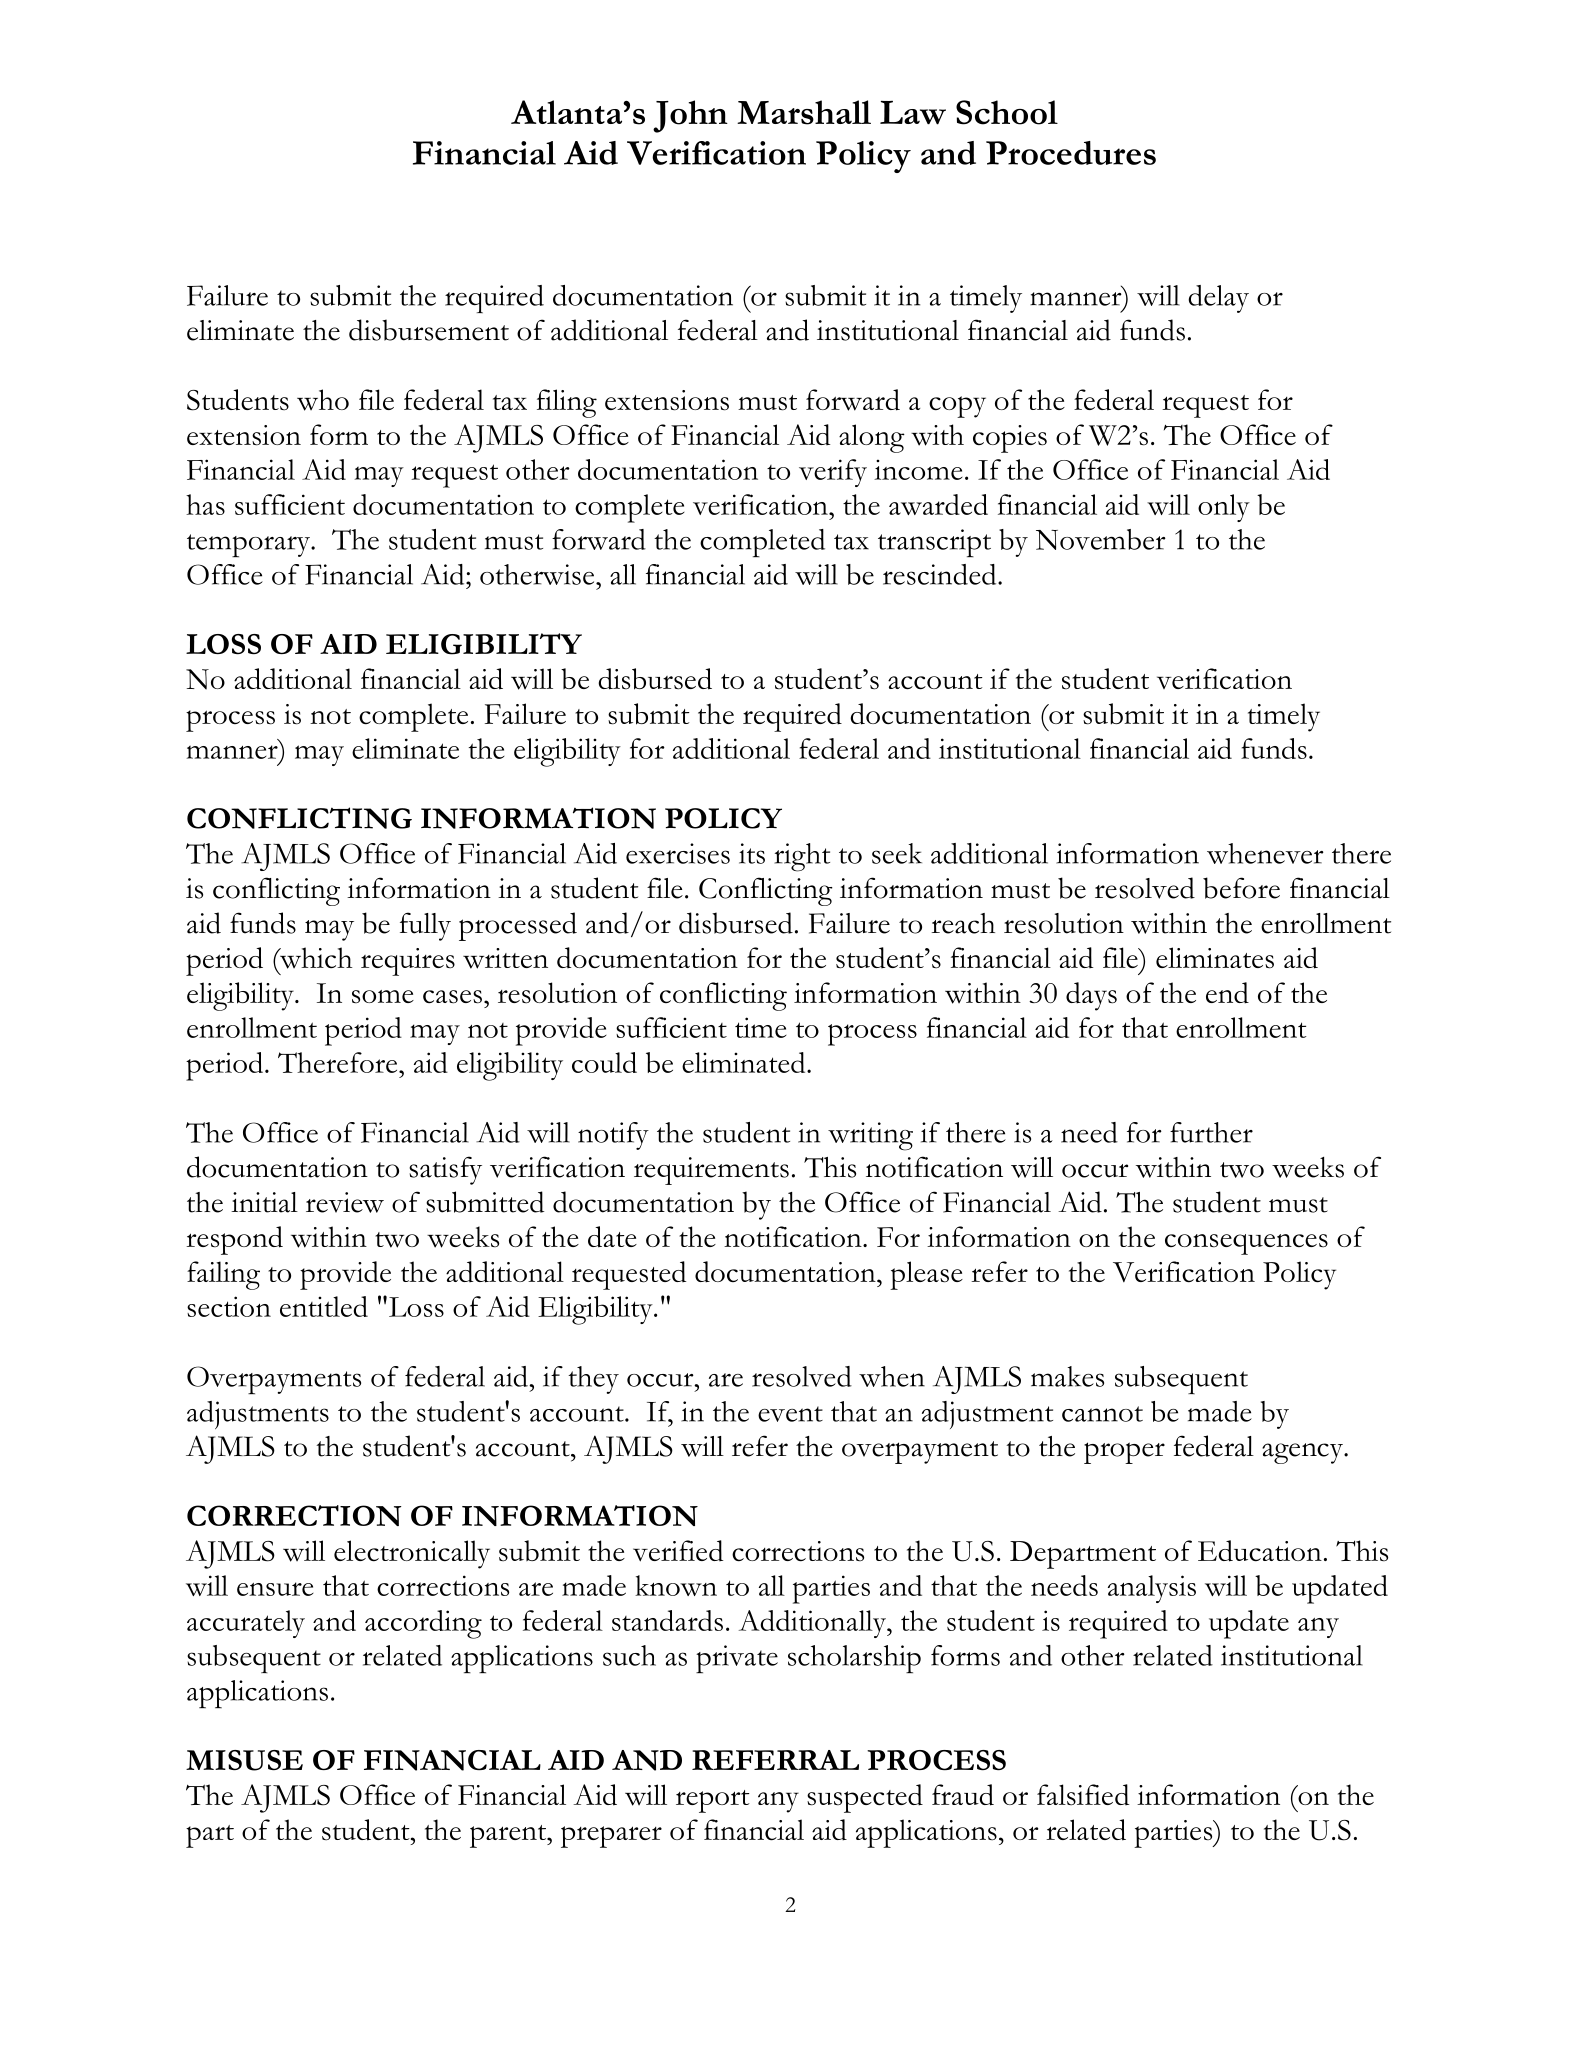 This page has width=1581, height=2046. I want to click on Procedures, so click(1071, 153).
